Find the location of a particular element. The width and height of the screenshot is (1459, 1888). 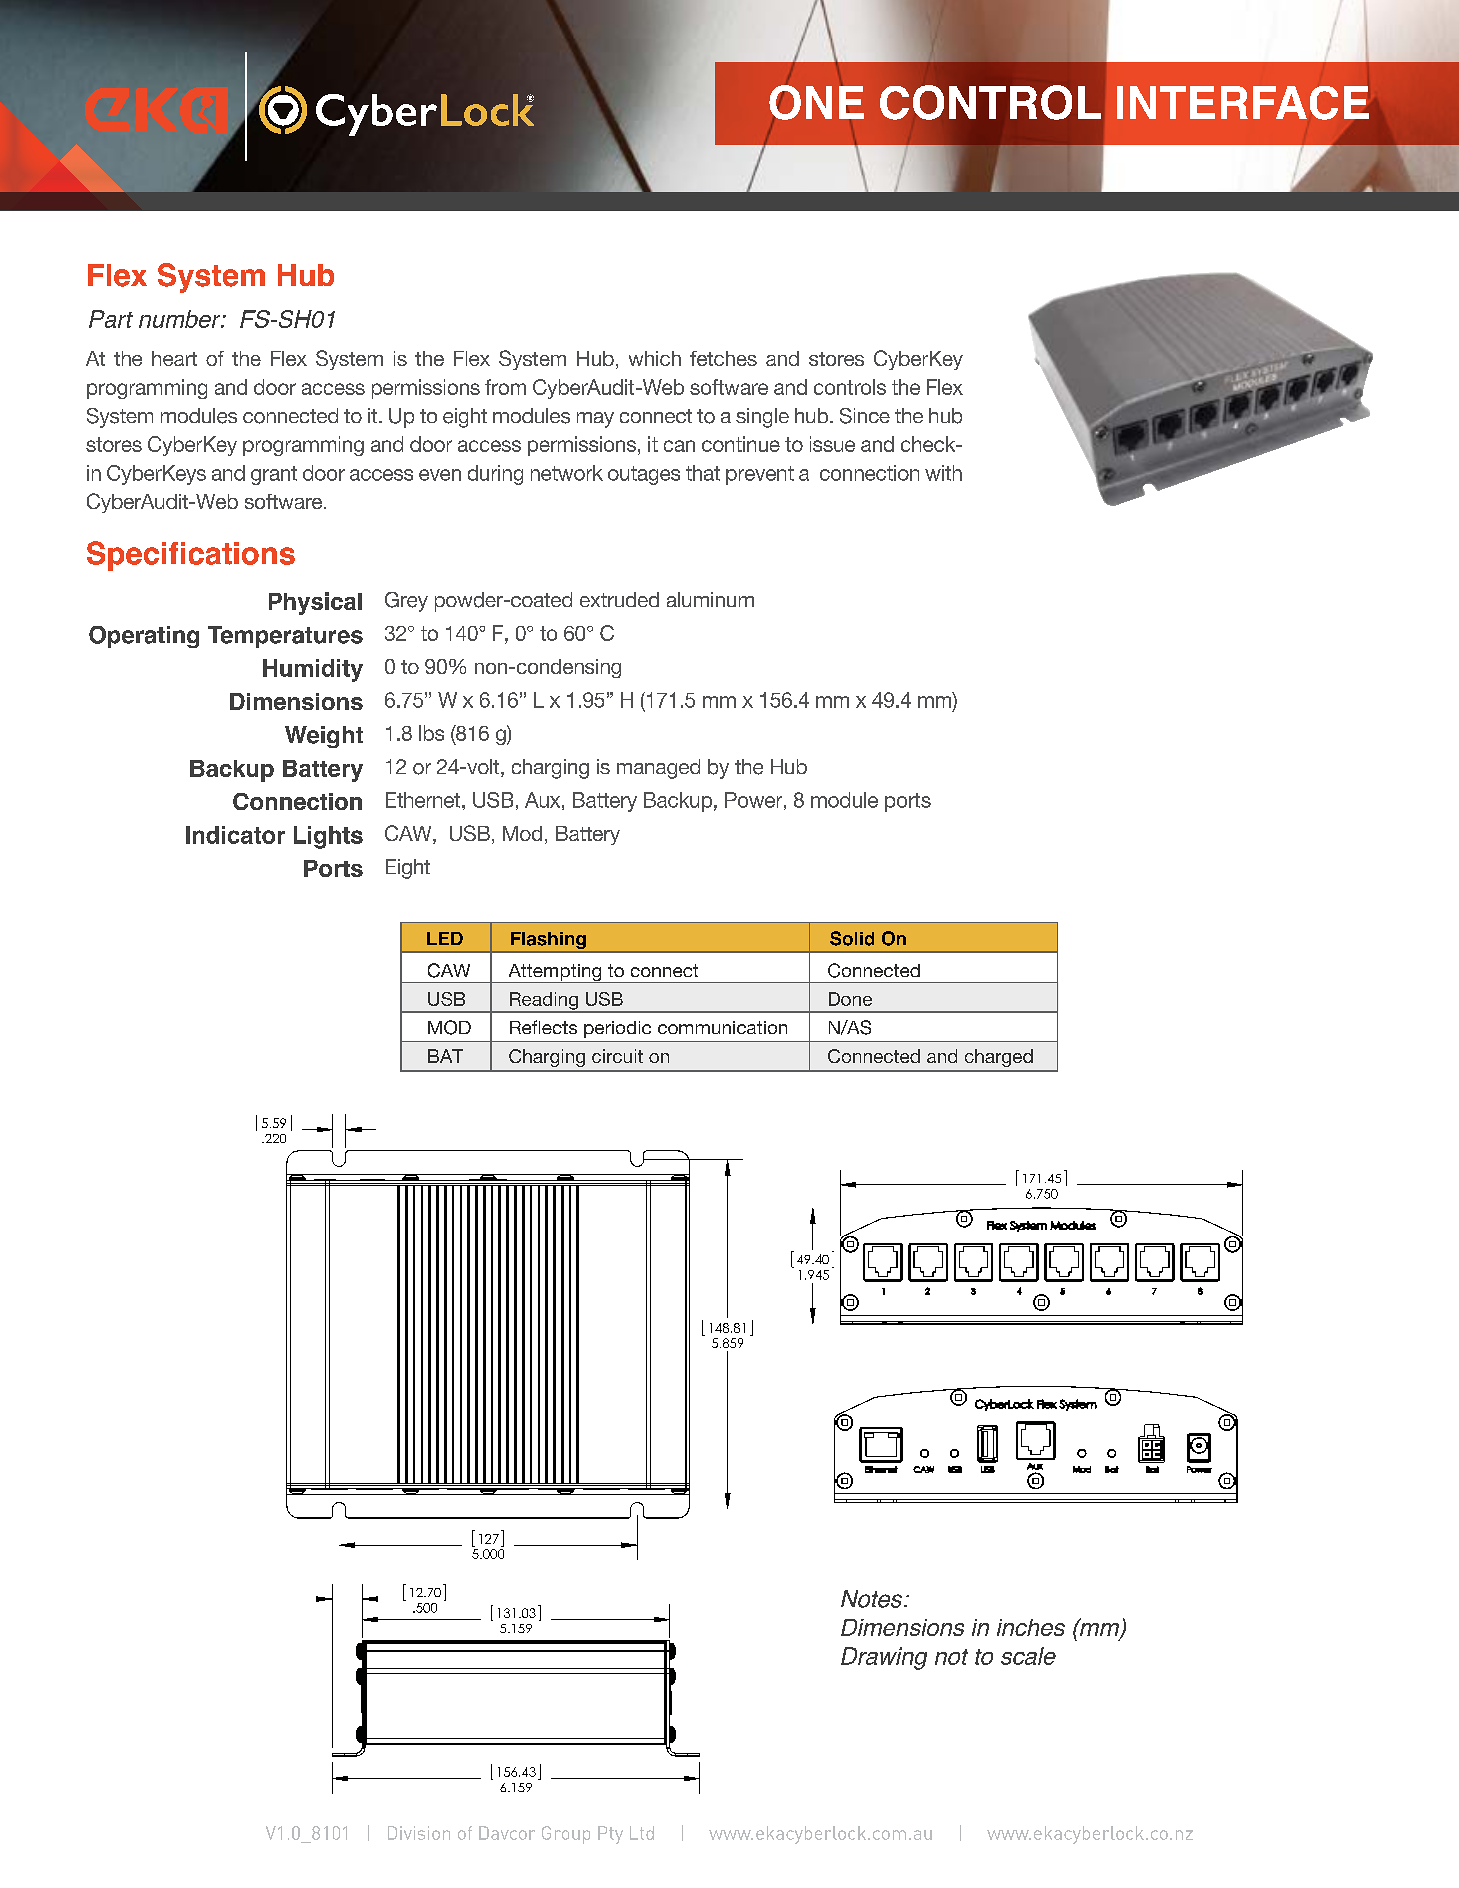

Division is located at coordinates (419, 1833).
